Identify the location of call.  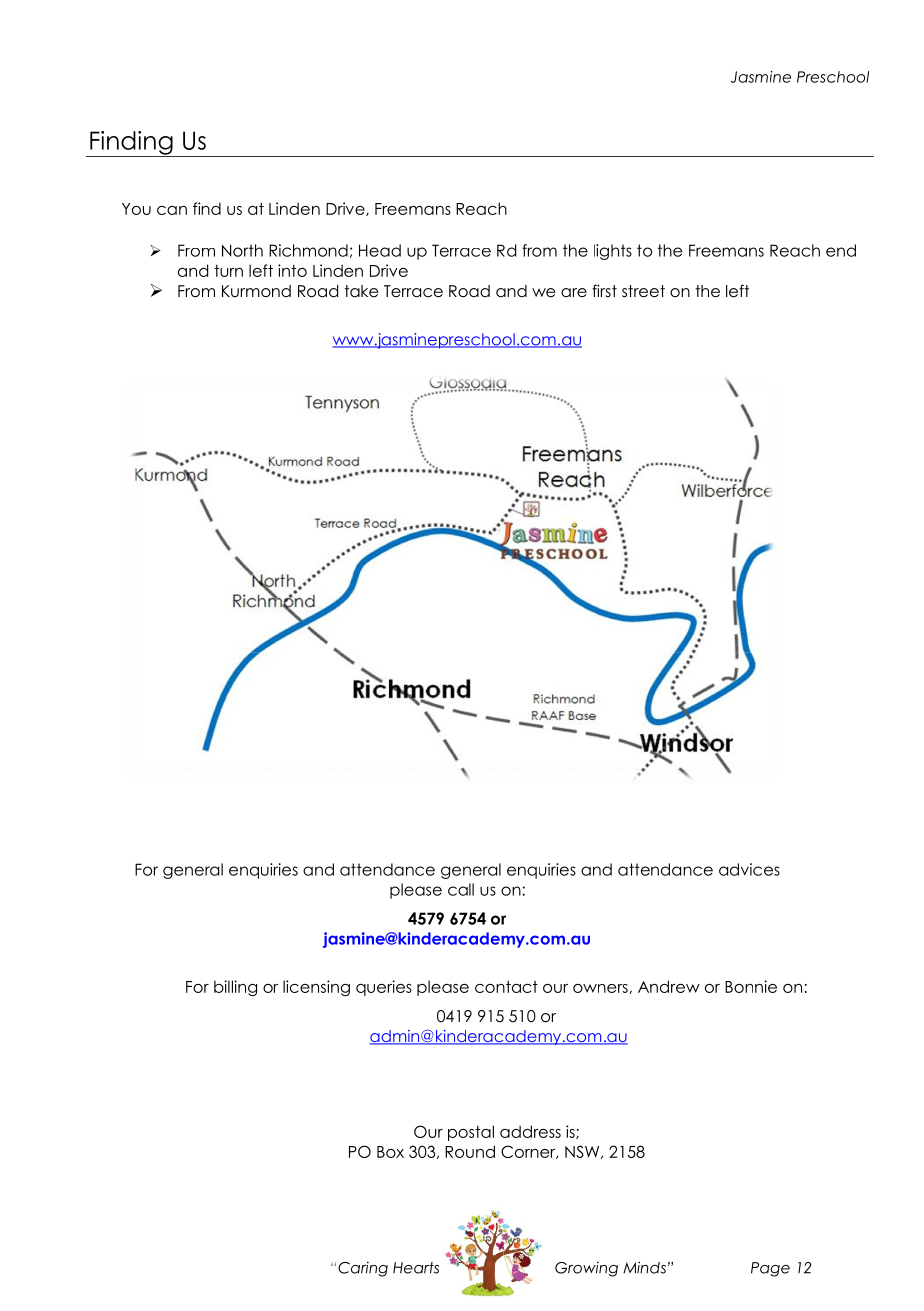
(461, 889).
